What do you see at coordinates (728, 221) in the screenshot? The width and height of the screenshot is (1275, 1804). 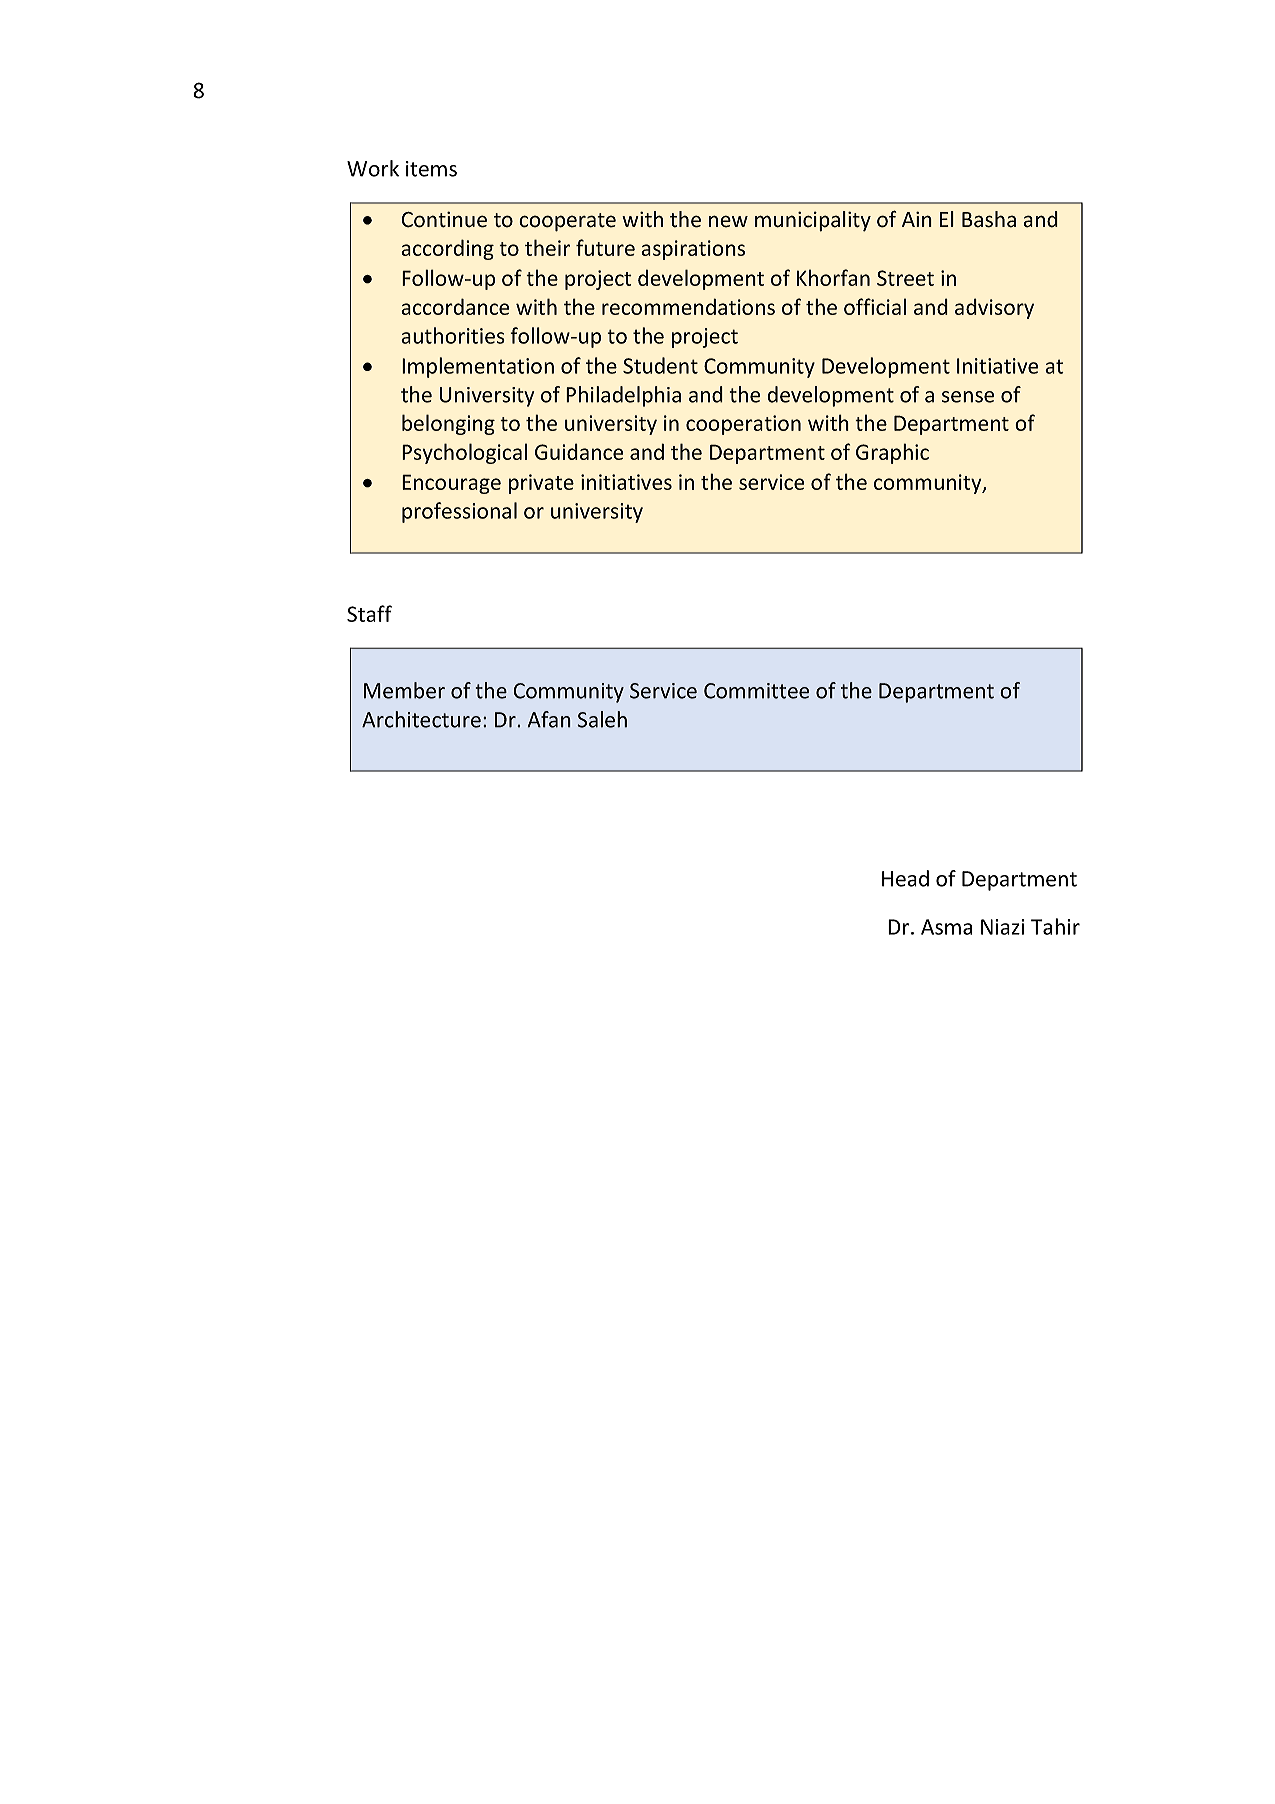 I see `new` at bounding box center [728, 221].
